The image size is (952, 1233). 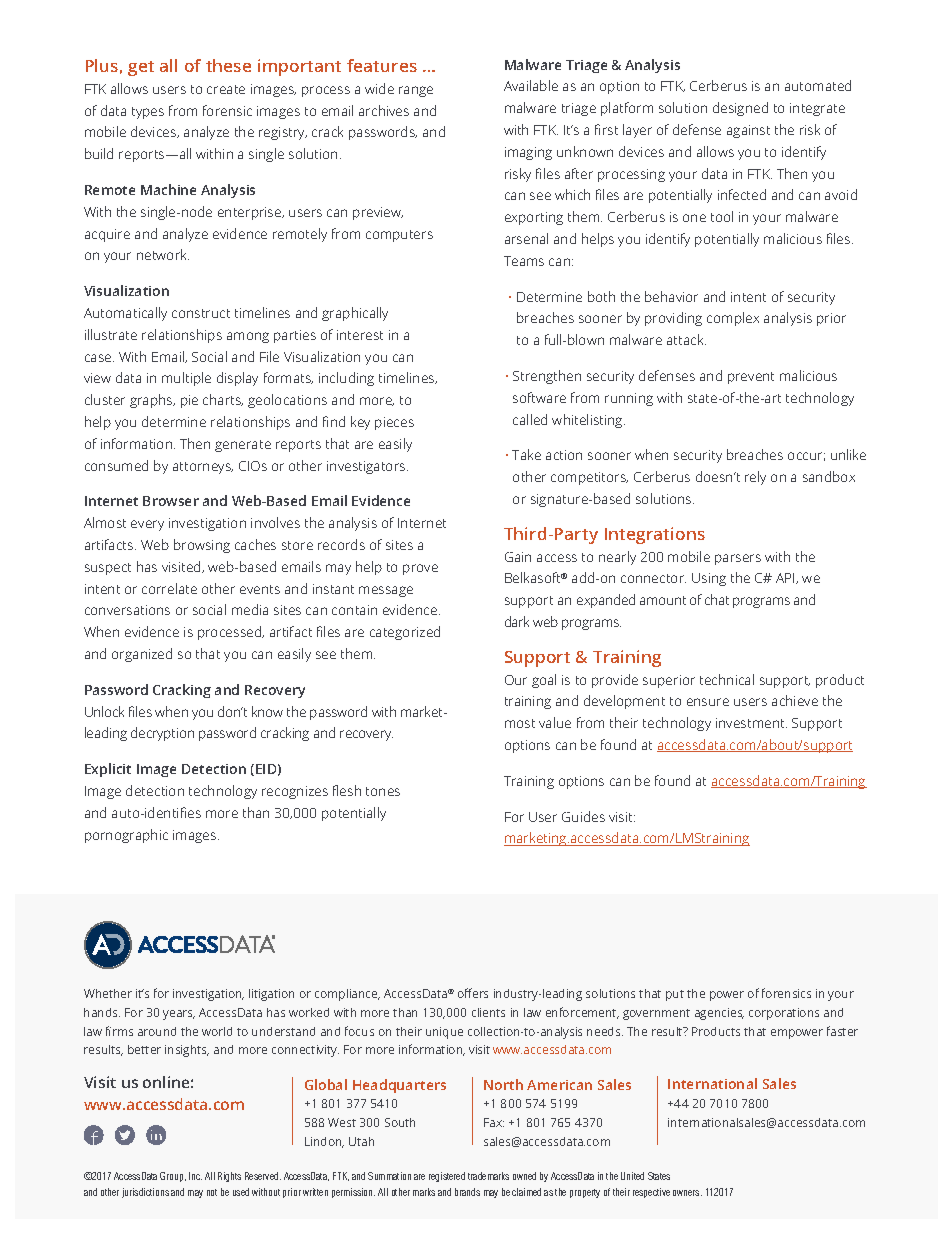 What do you see at coordinates (751, 723) in the page?
I see `investment` at bounding box center [751, 723].
